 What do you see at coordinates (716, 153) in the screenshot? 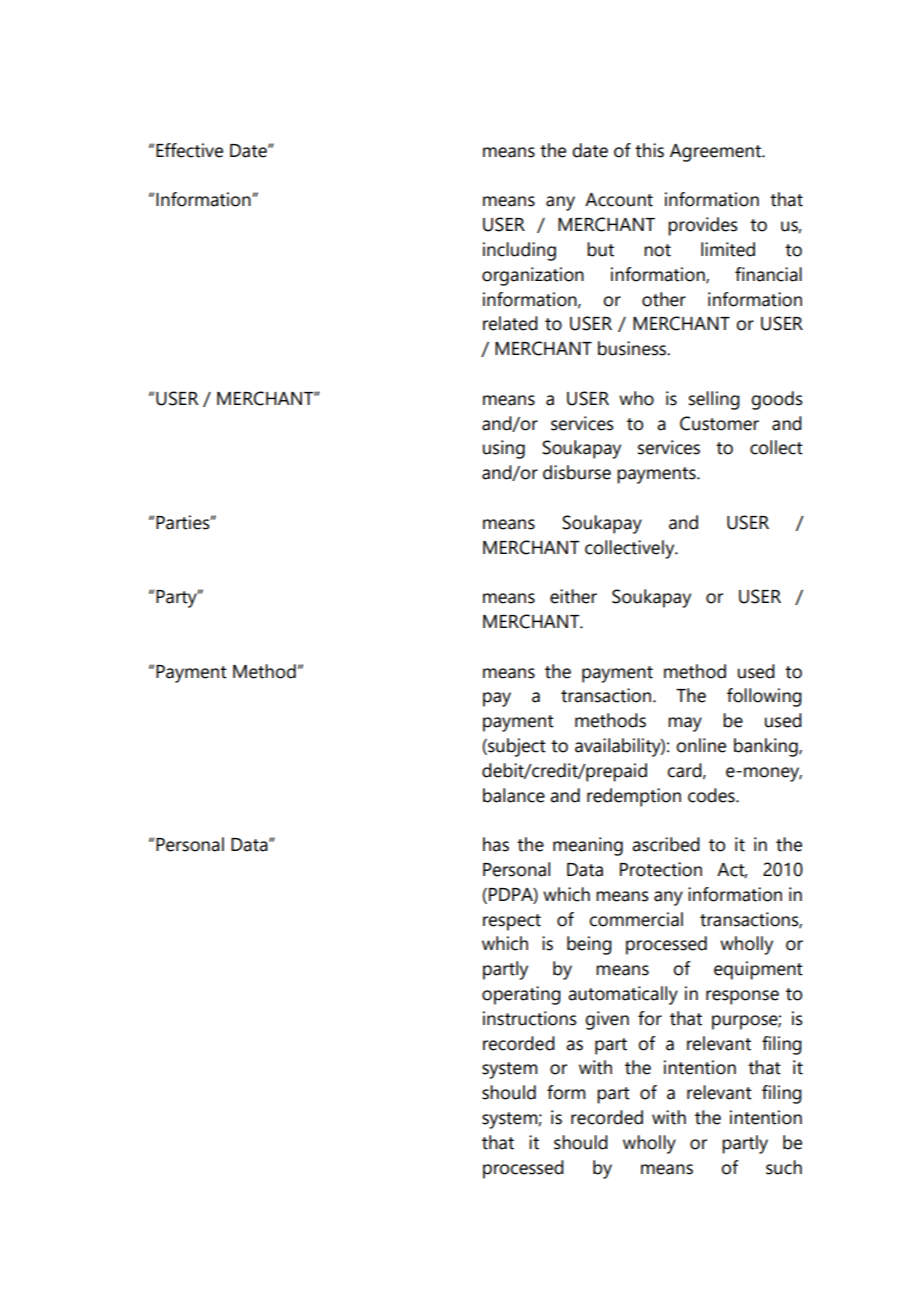
I see `Agreement` at bounding box center [716, 153].
